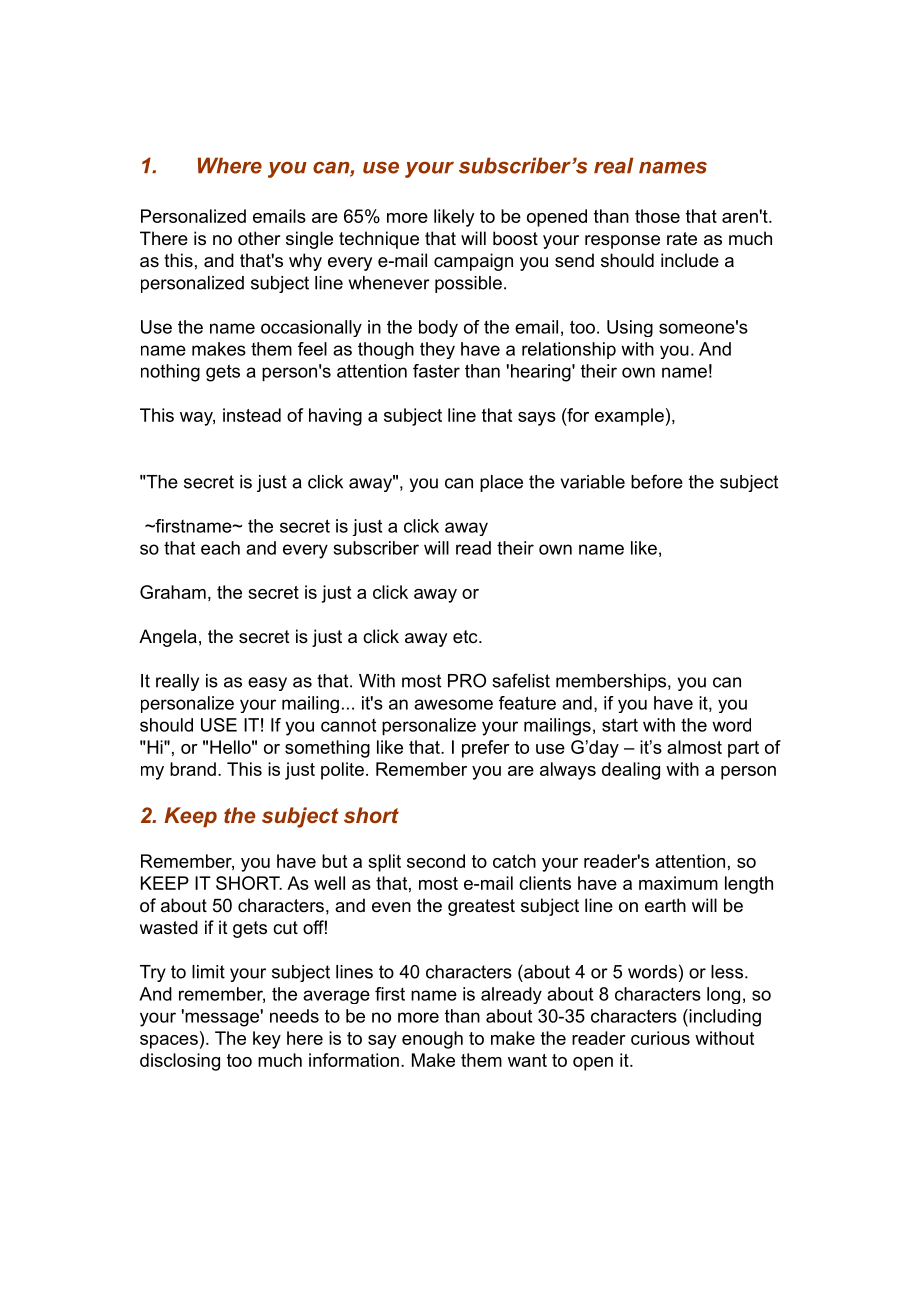 The height and width of the page is (1307, 924). What do you see at coordinates (682, 239) in the page?
I see `rate` at bounding box center [682, 239].
